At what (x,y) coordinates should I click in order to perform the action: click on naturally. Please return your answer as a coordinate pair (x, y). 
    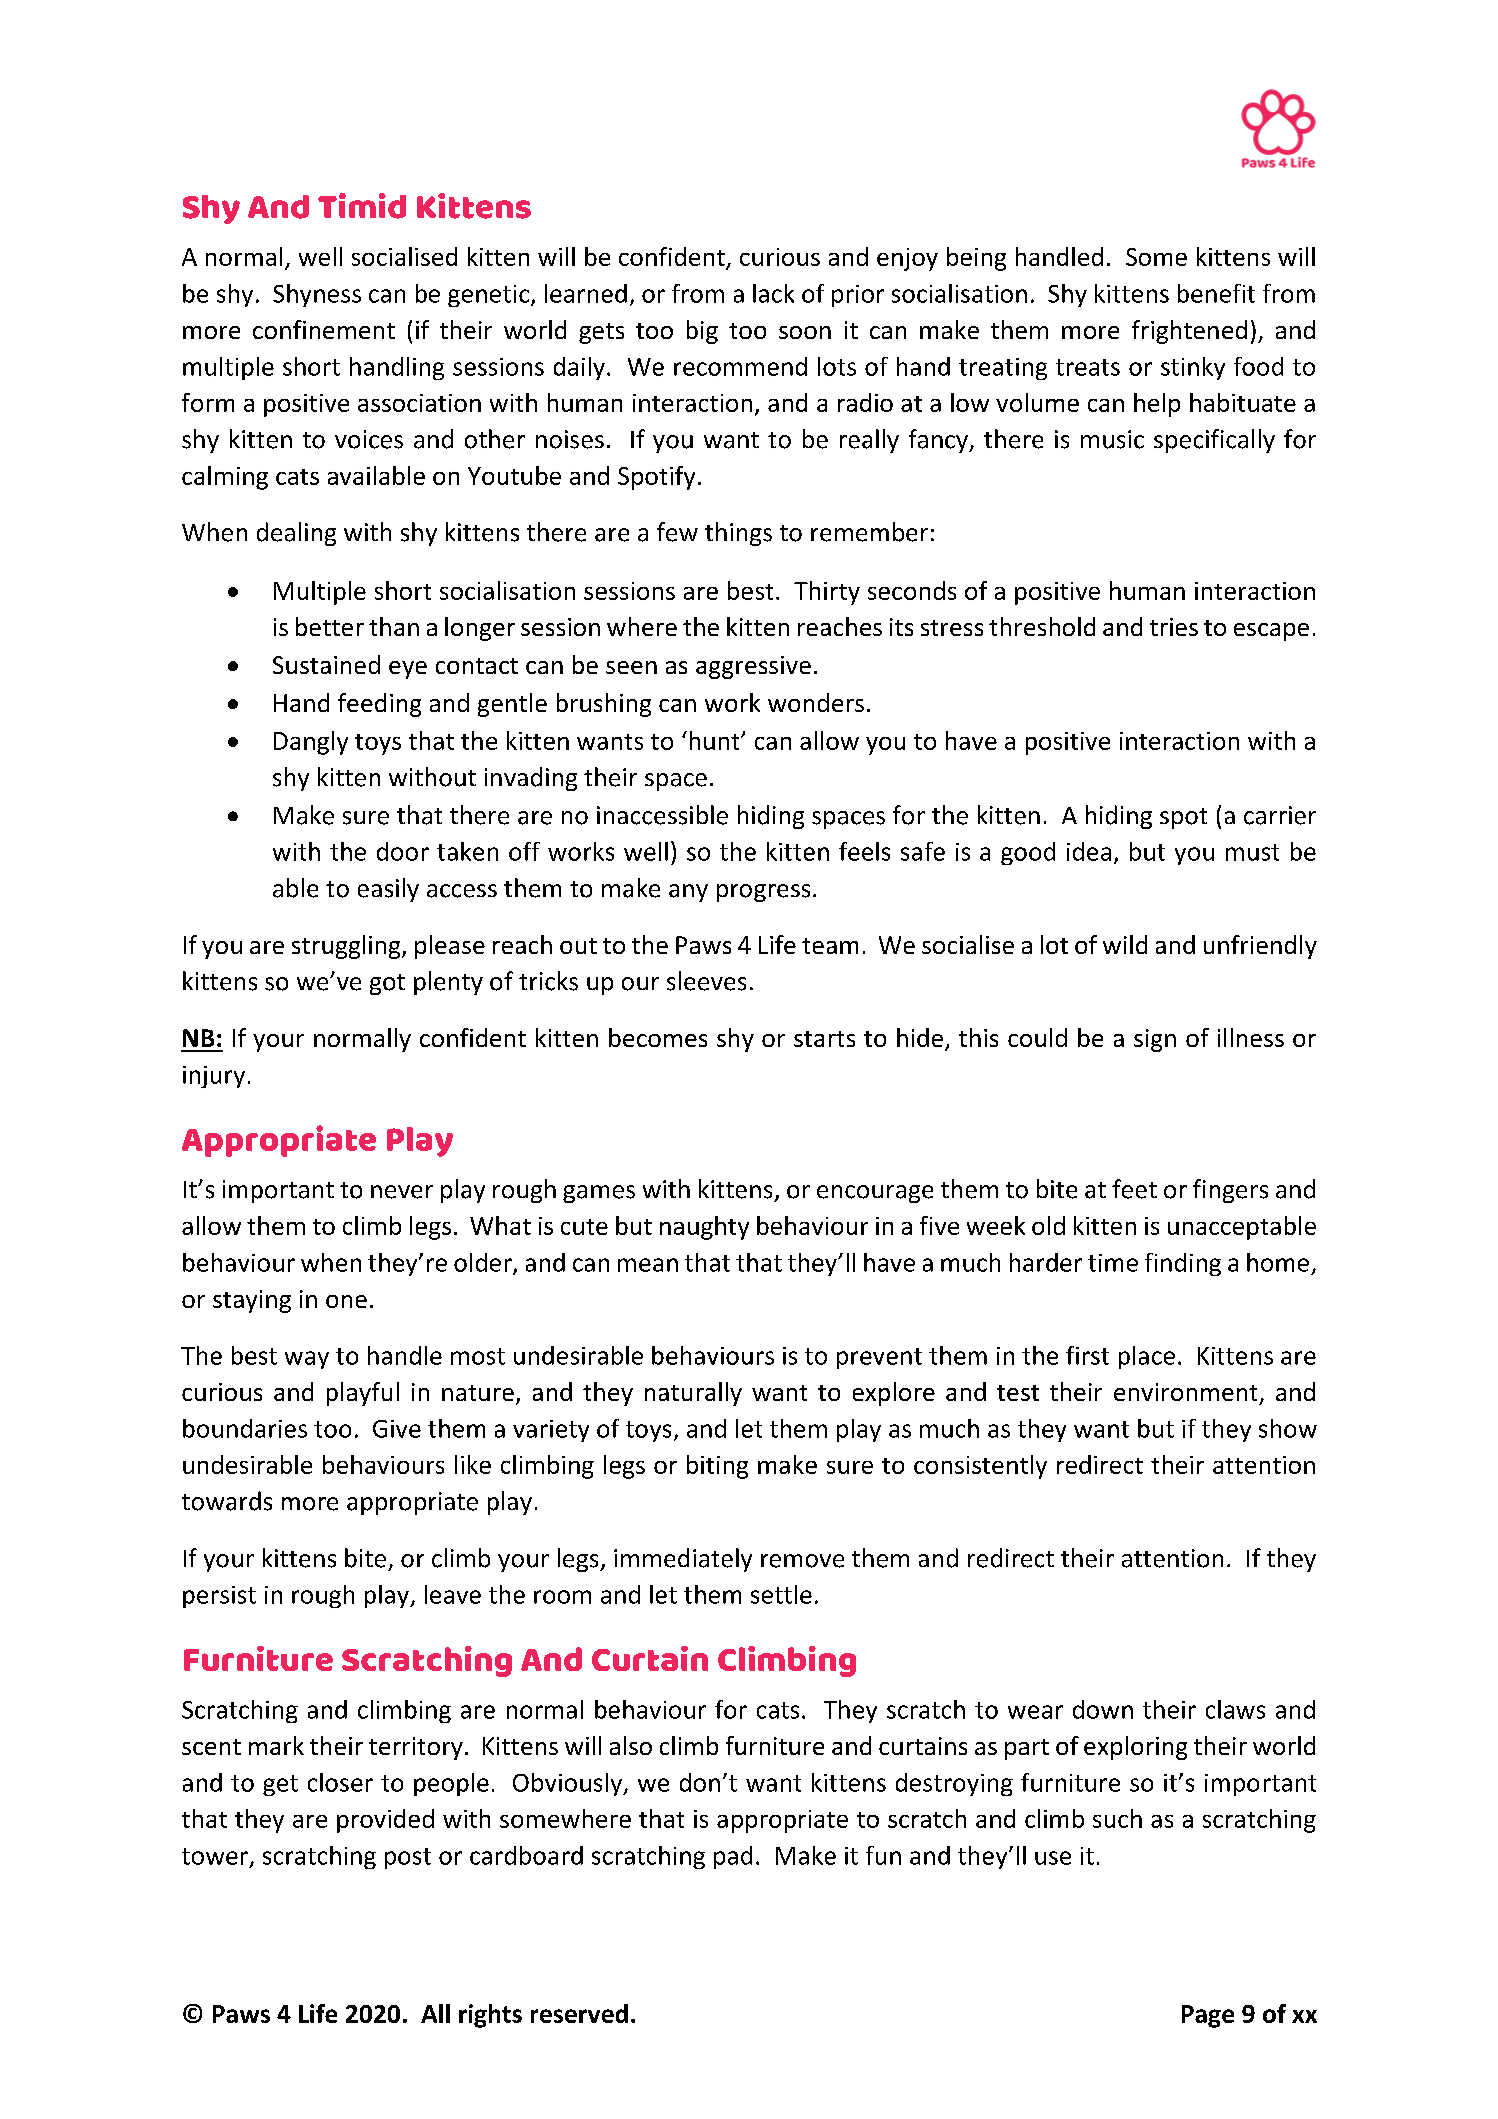
    Looking at the image, I should click on (693, 1394).
